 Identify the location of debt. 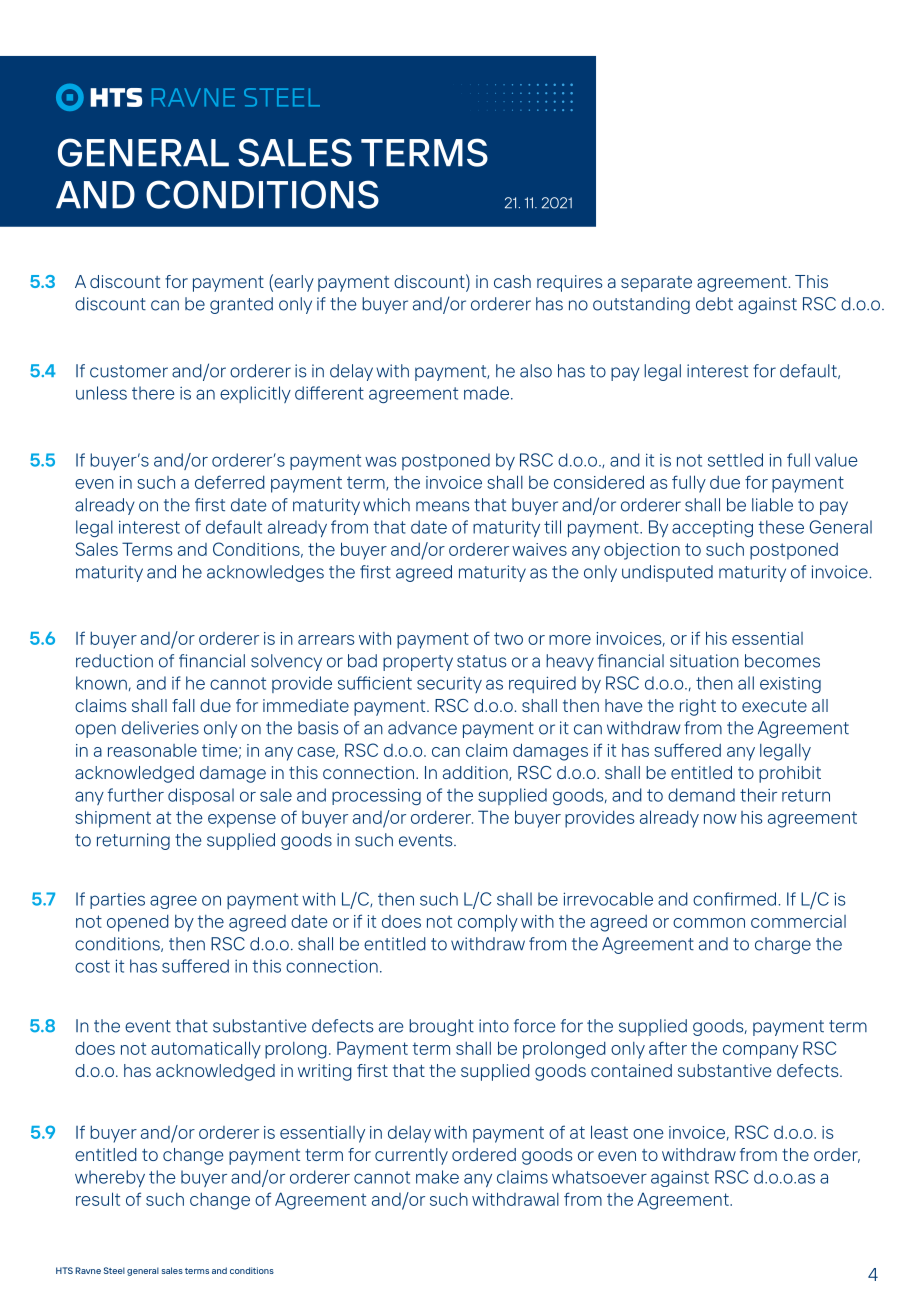
(714, 304).
